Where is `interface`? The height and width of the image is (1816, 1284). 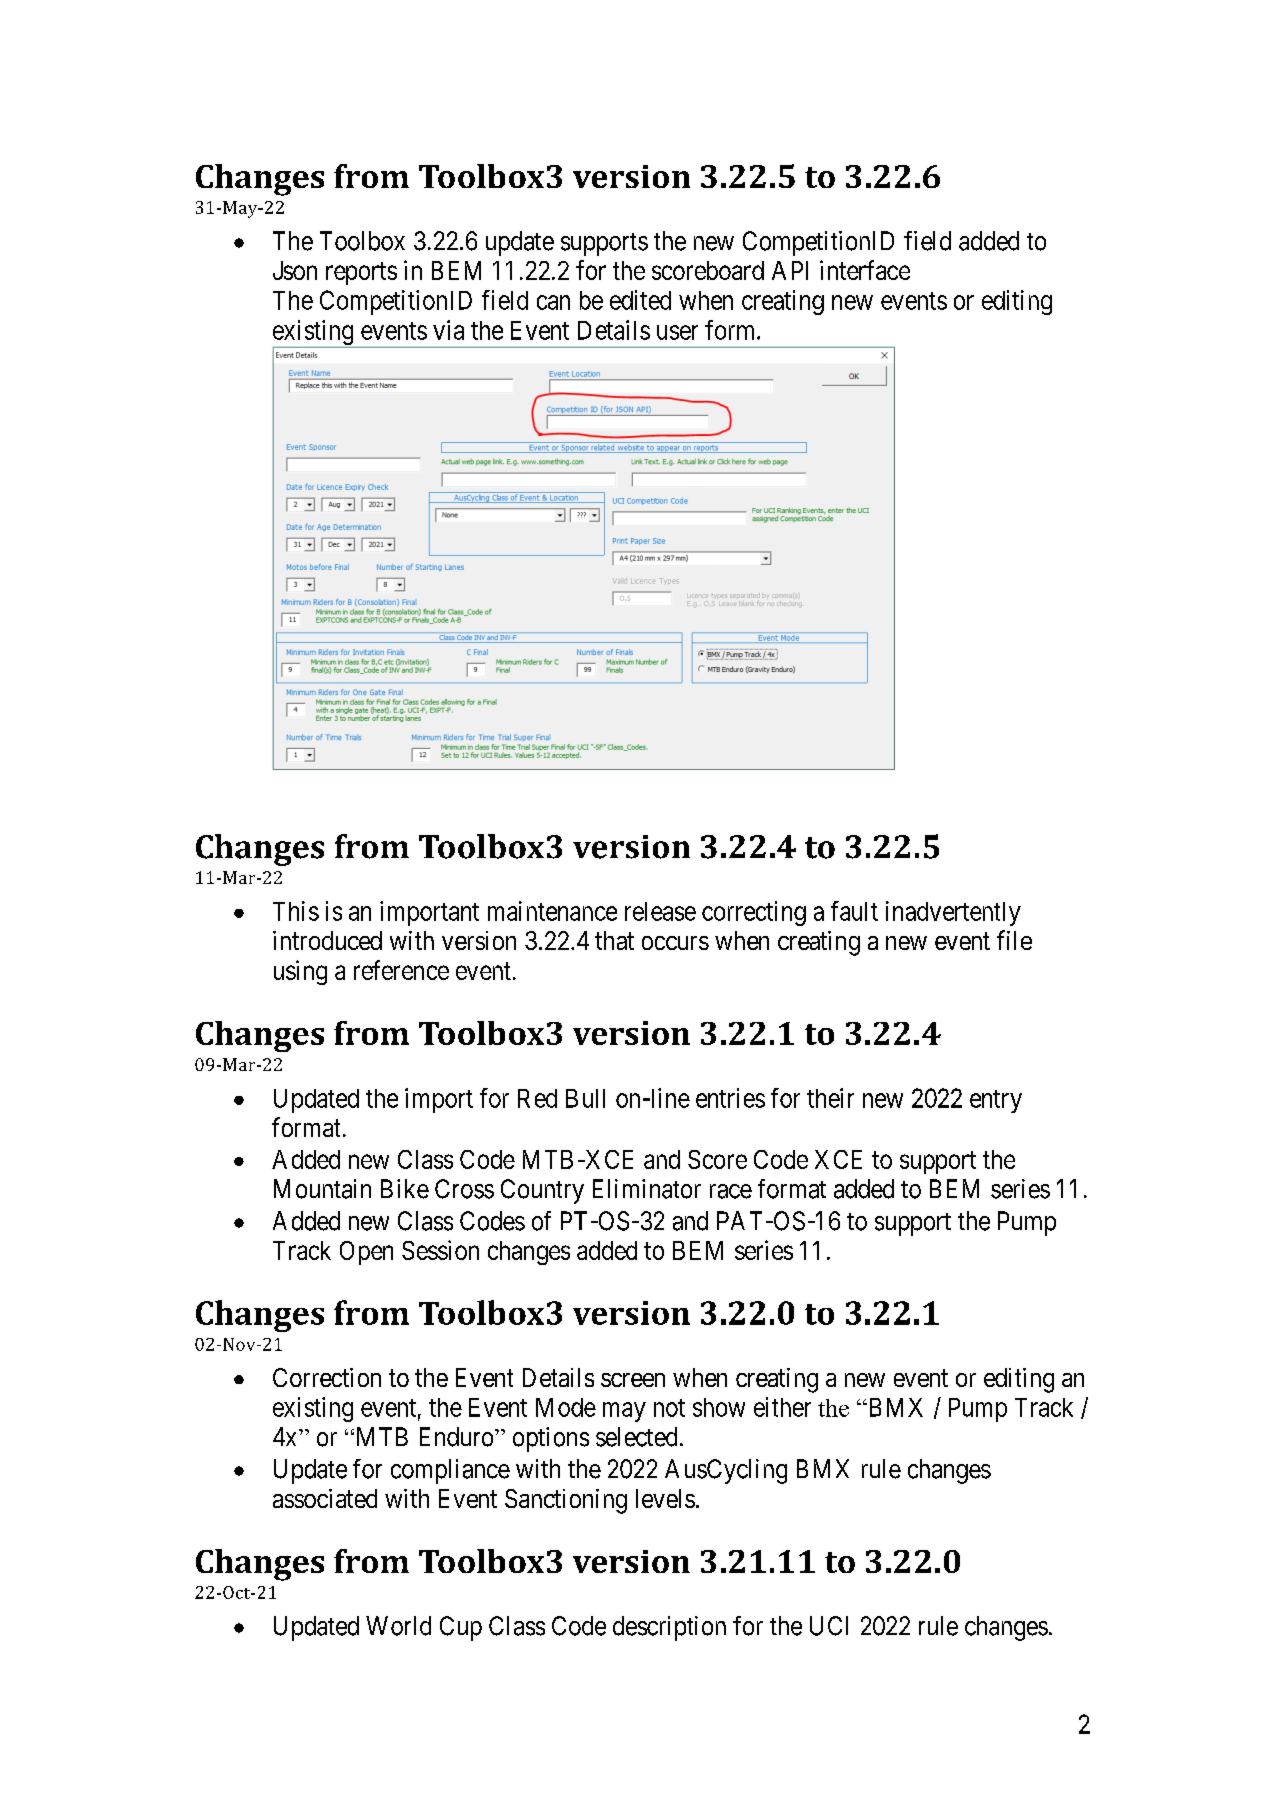 interface is located at coordinates (865, 270).
